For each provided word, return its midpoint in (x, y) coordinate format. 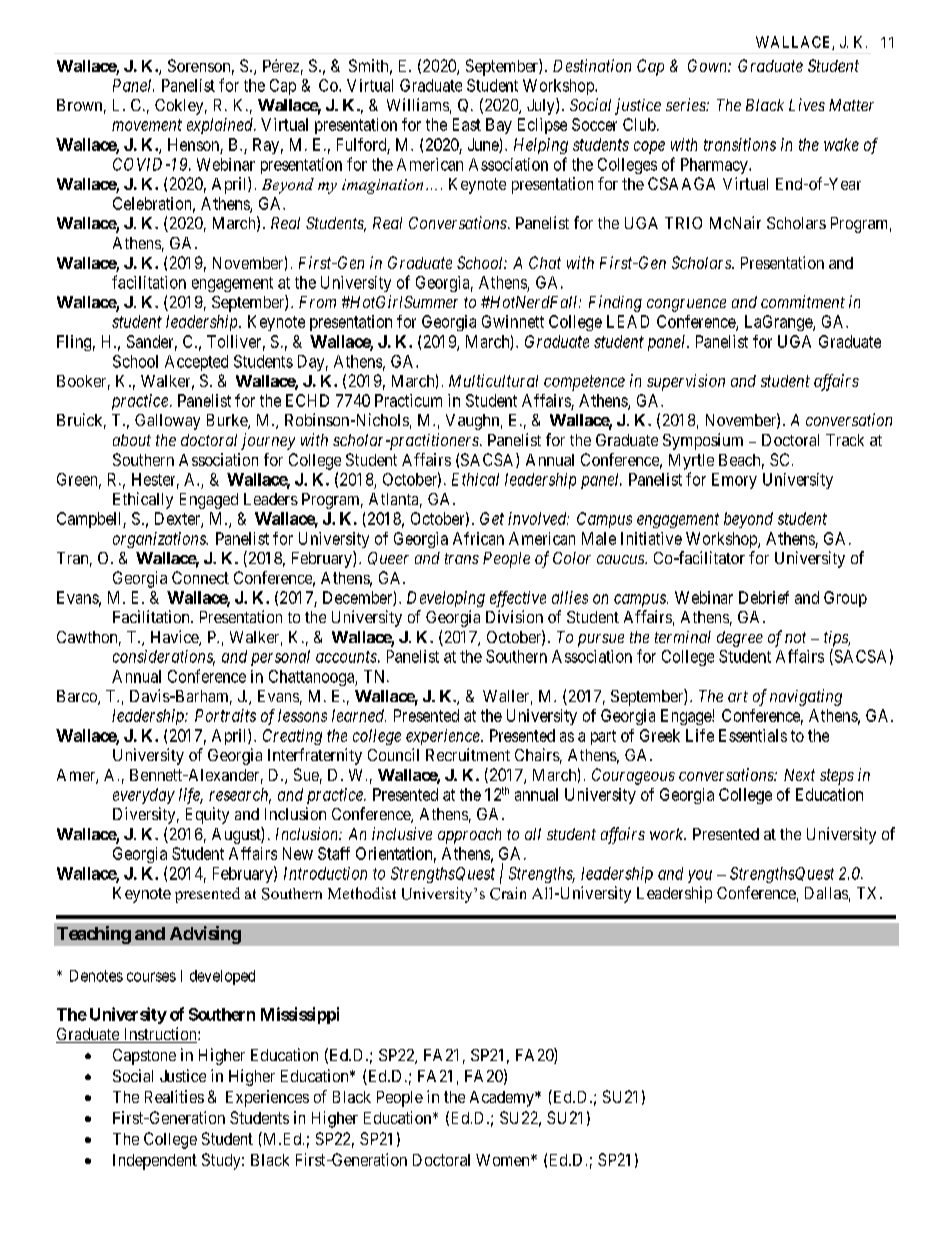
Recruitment (468, 754)
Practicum (408, 400)
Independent (155, 1162)
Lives (807, 104)
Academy (503, 1099)
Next (799, 775)
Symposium (703, 441)
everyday (144, 796)
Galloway (167, 422)
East (467, 124)
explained (221, 126)
